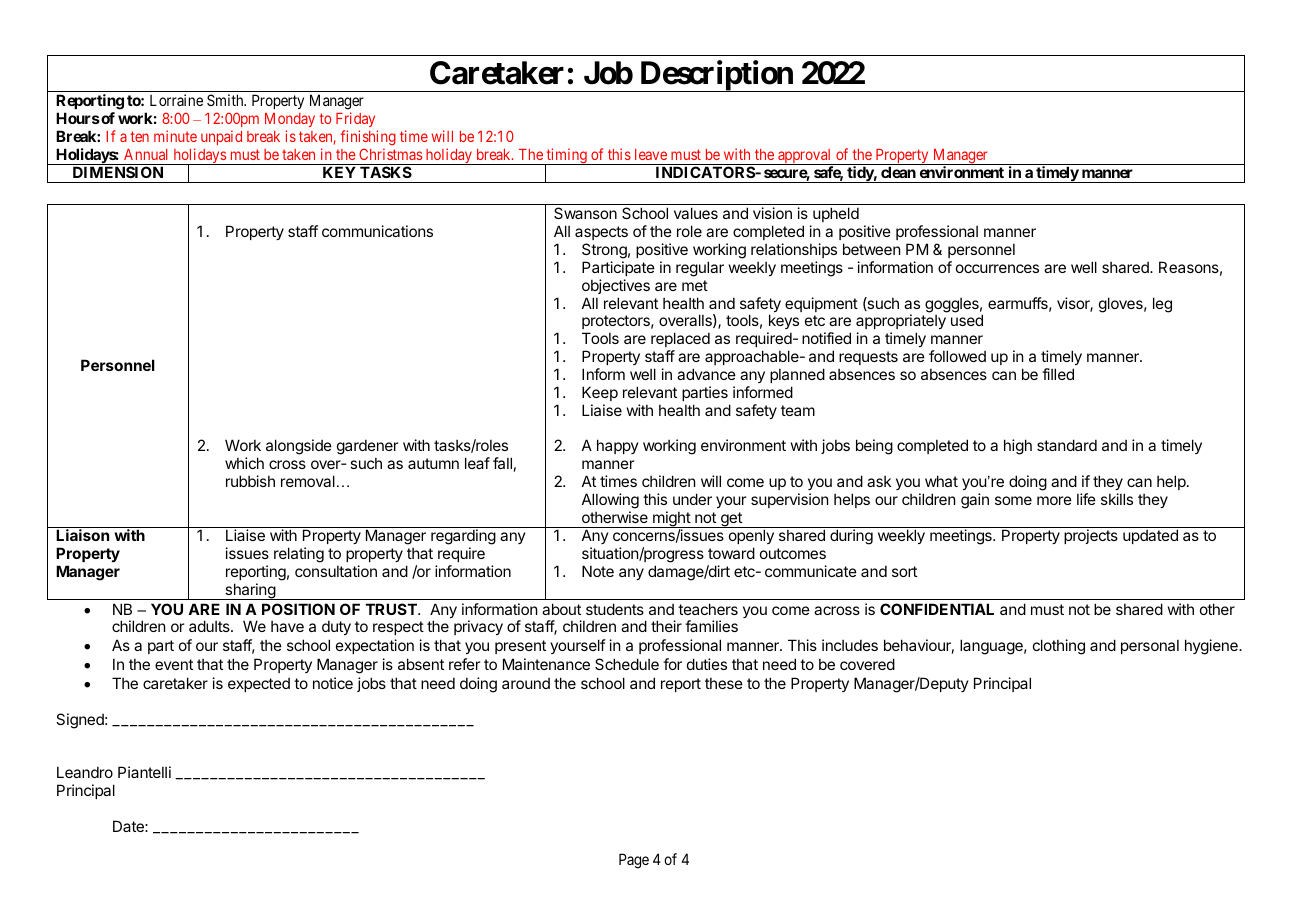 The image size is (1307, 924). Describe the element at coordinates (600, 393) in the screenshot. I see `Keep` at that location.
